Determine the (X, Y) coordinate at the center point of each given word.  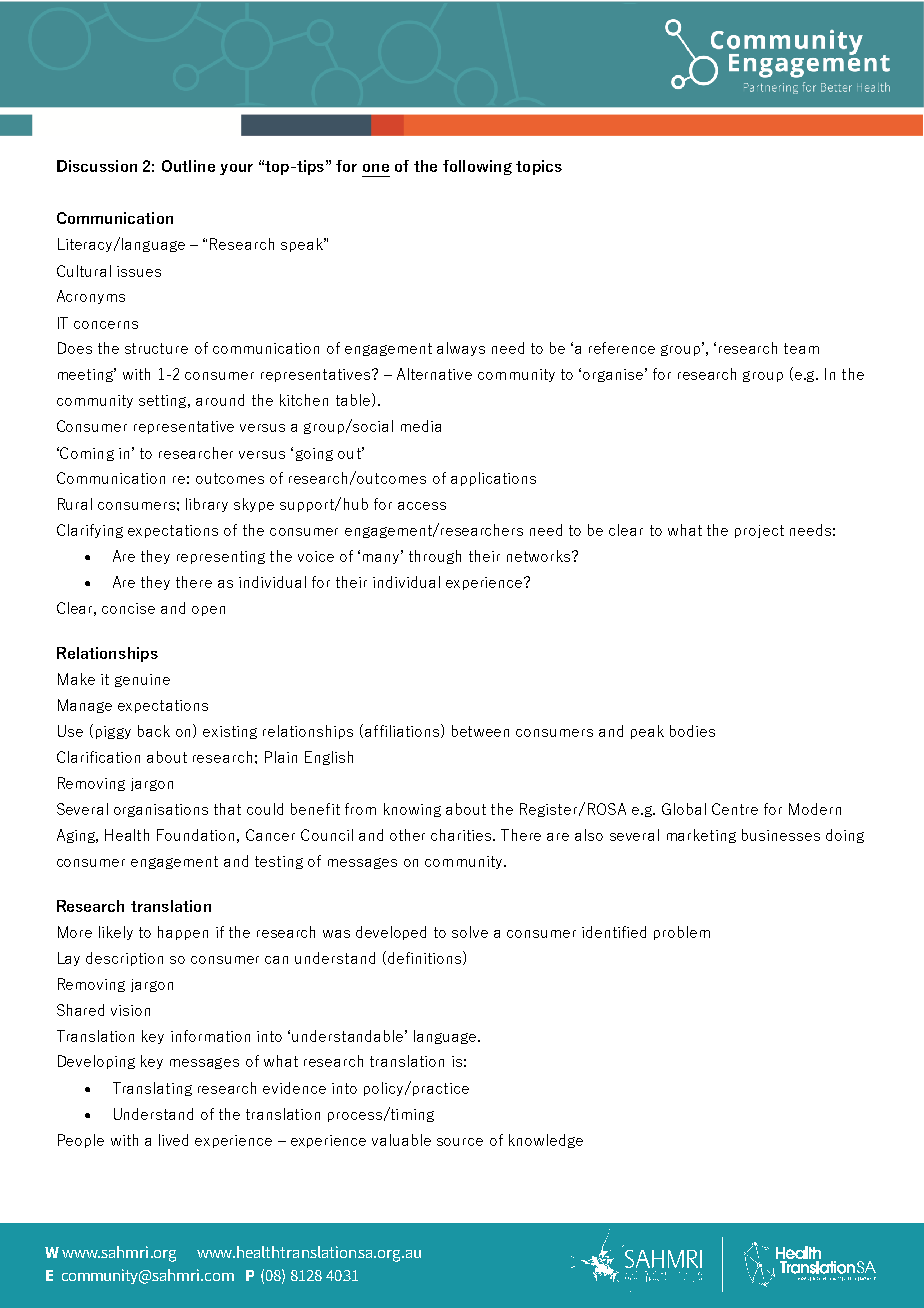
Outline (188, 166)
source (460, 1142)
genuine (142, 680)
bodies (692, 731)
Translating (152, 1089)
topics (539, 167)
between (480, 731)
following (477, 167)
